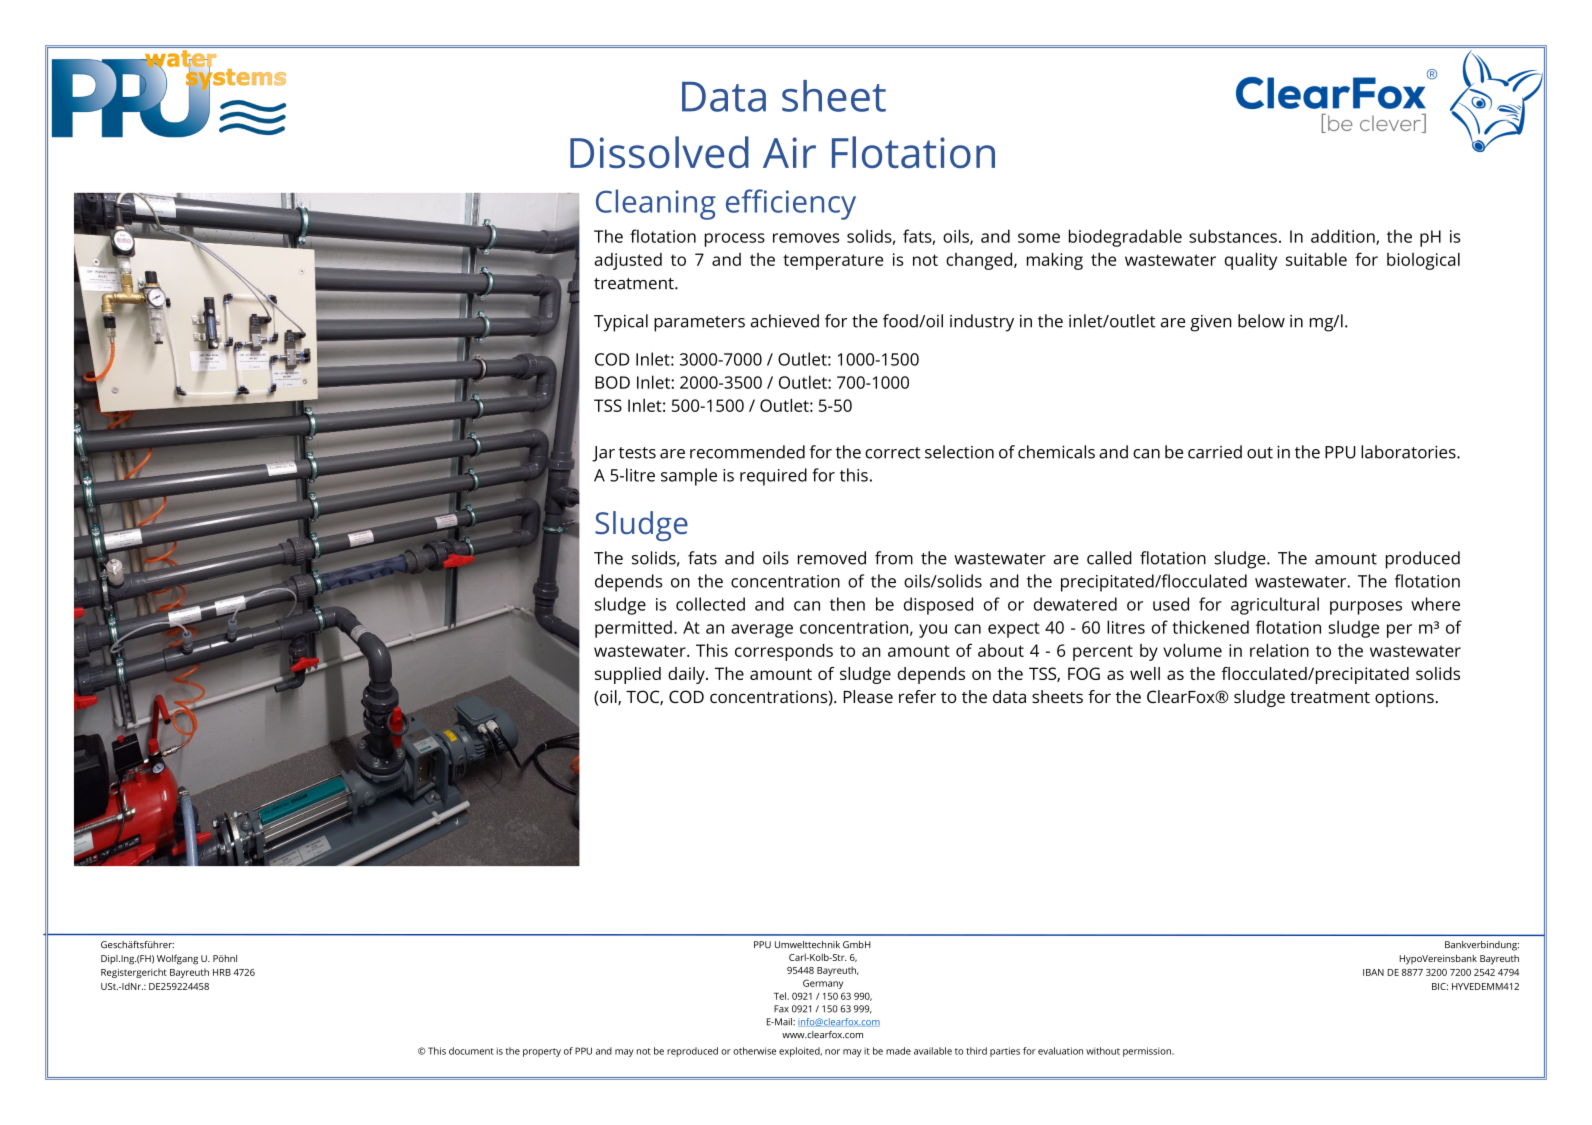  I want to click on Please, so click(868, 696).
